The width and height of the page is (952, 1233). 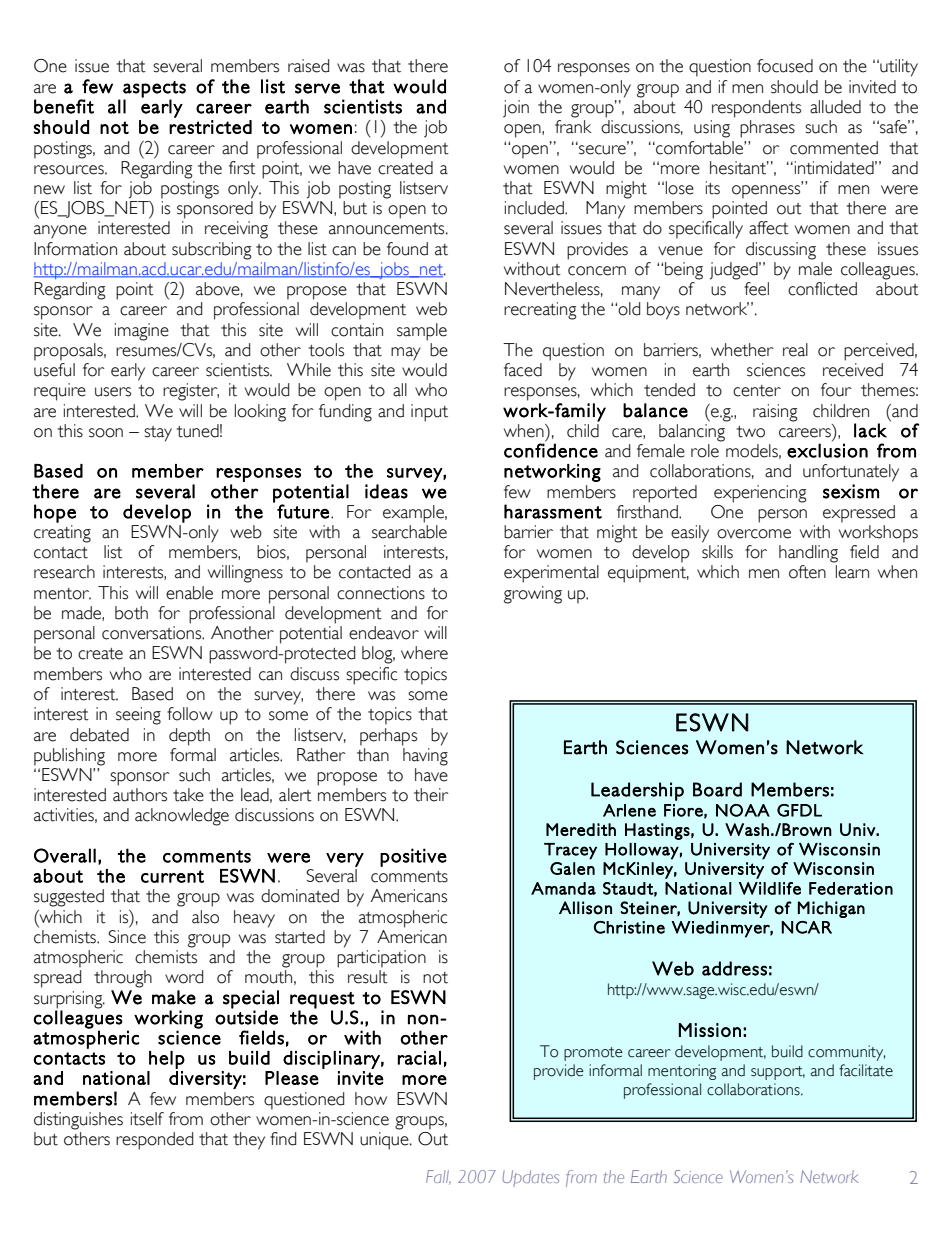 What do you see at coordinates (131, 613) in the page?
I see `both` at bounding box center [131, 613].
